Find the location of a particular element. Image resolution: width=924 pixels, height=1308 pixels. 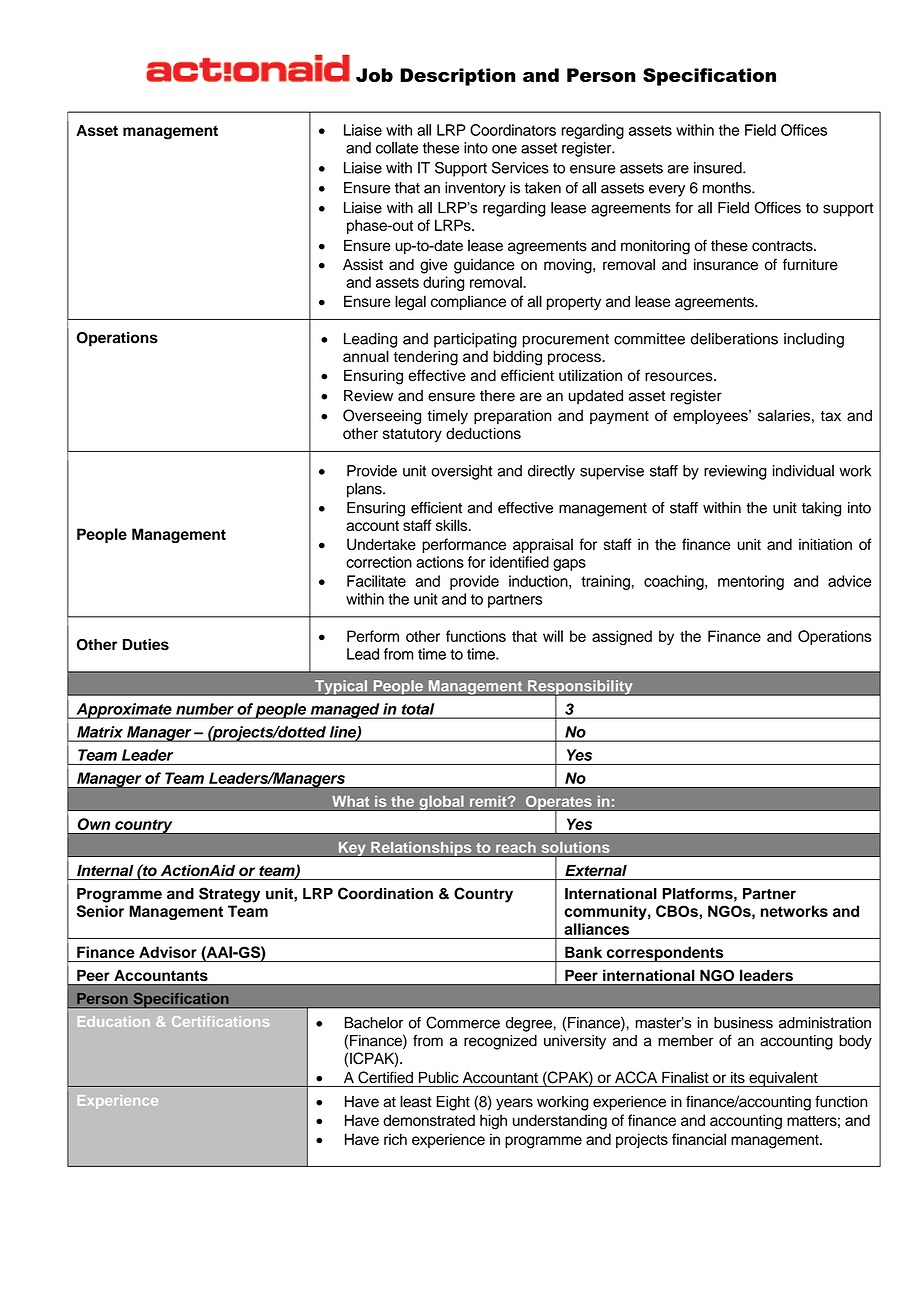

External is located at coordinates (596, 870).
